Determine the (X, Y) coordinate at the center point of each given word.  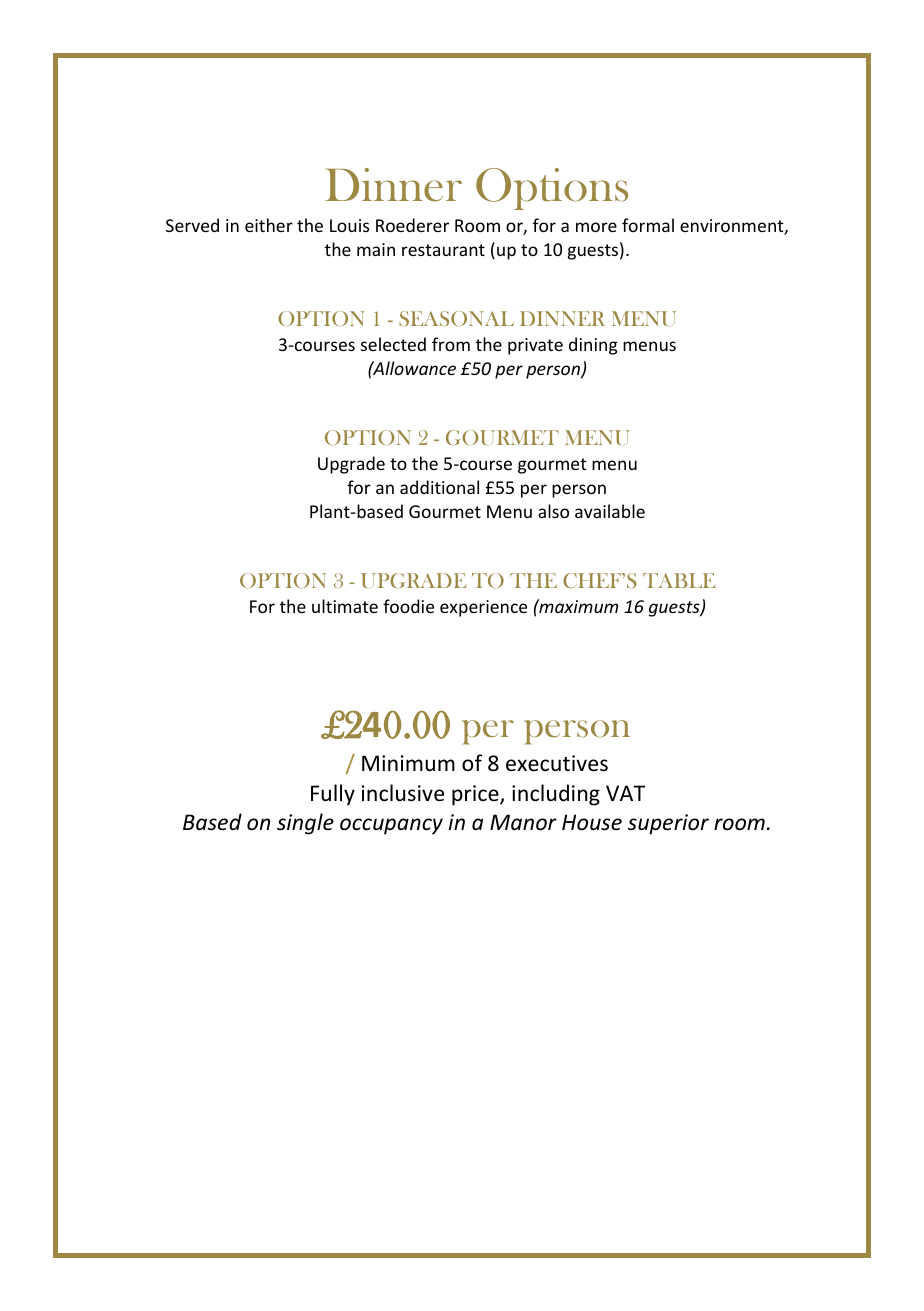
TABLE (679, 580)
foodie (408, 606)
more (596, 227)
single (305, 824)
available (610, 511)
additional (439, 487)
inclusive (403, 793)
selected (393, 344)
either (269, 225)
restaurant (443, 250)
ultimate (345, 606)
